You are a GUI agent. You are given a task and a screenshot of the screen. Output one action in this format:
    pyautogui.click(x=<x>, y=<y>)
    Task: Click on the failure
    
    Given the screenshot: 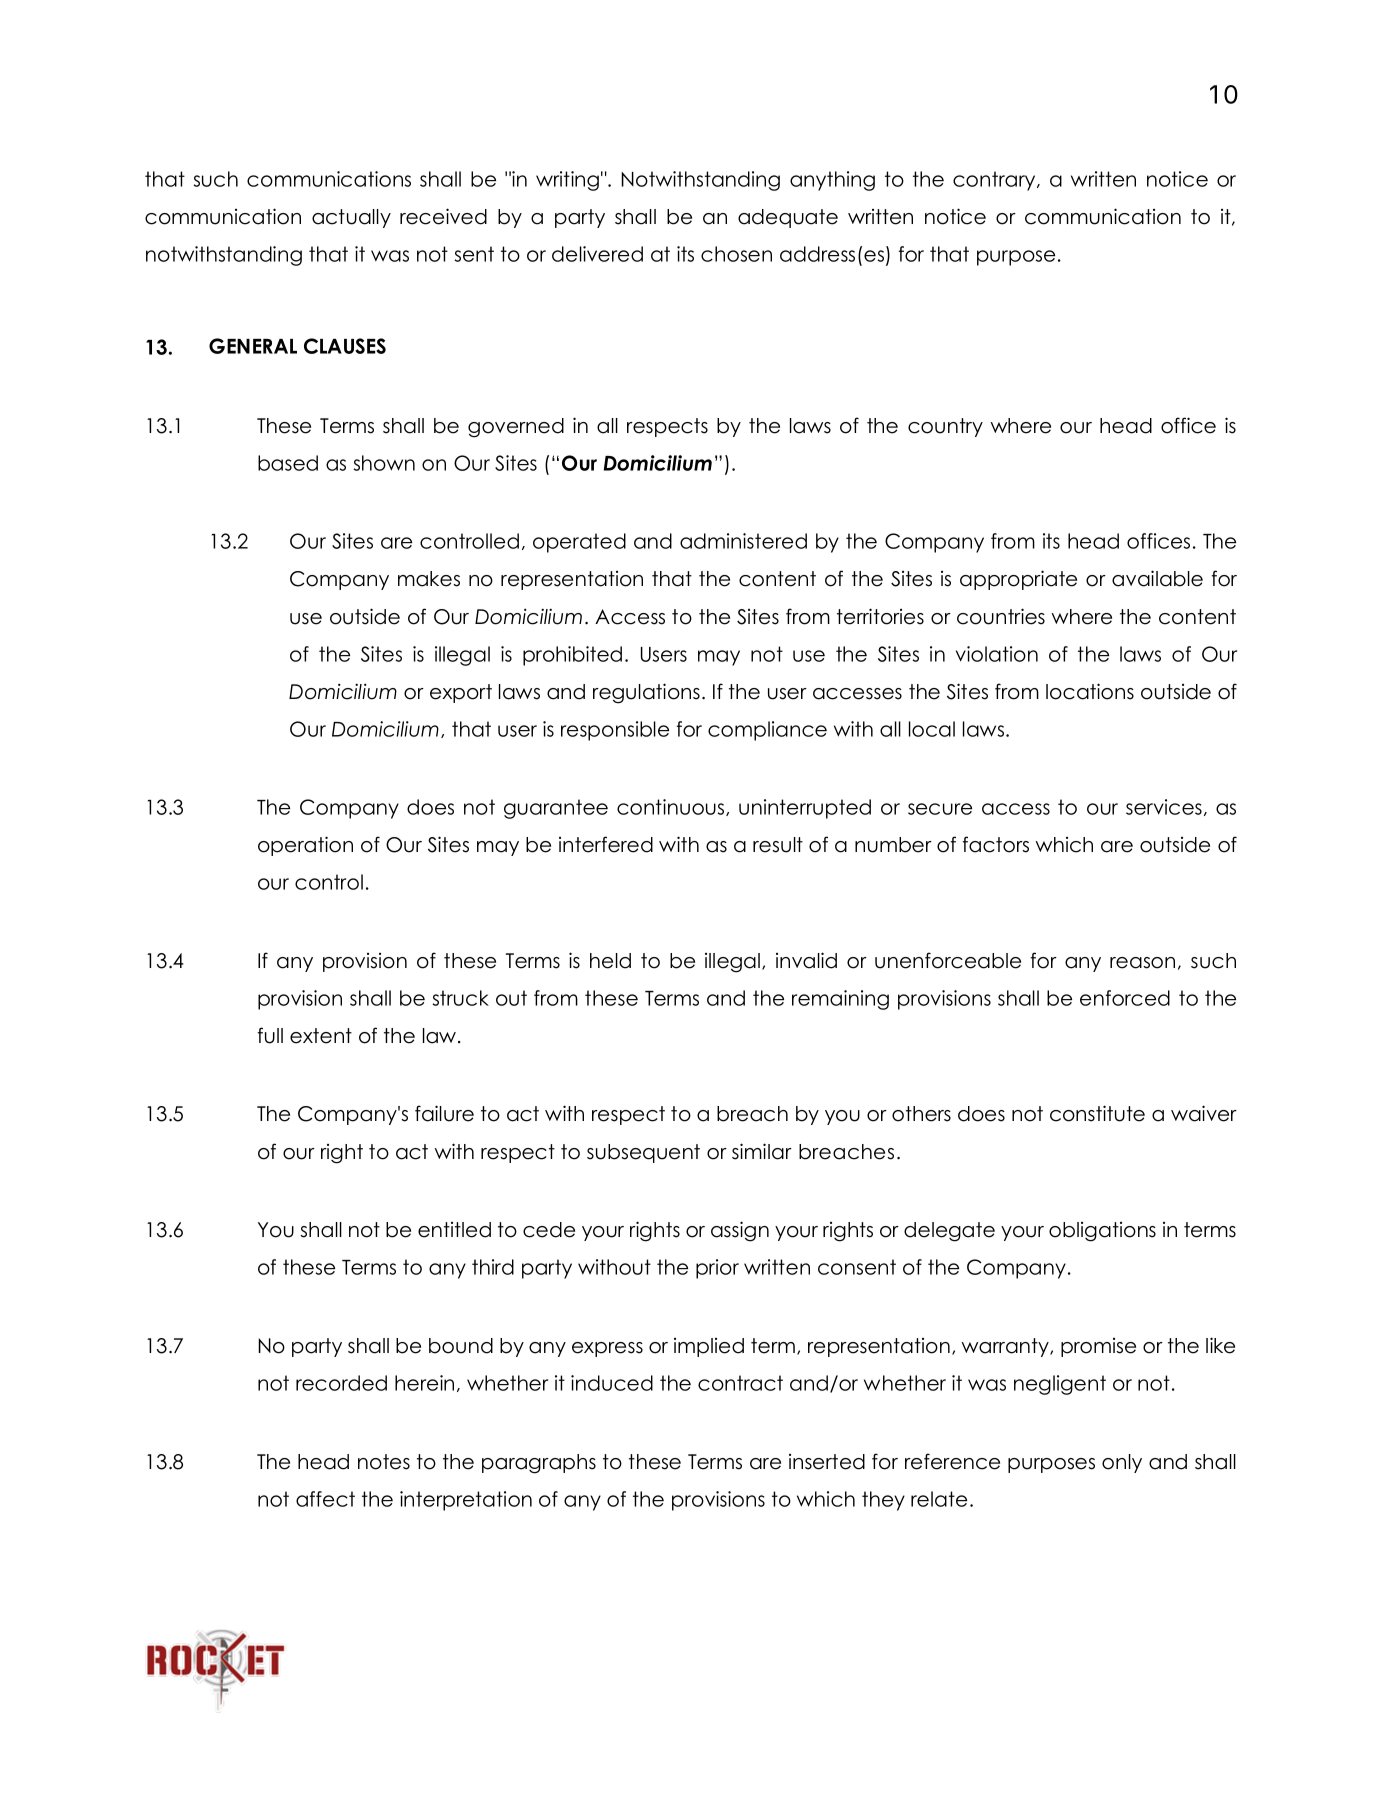 What is the action you would take?
    pyautogui.click(x=444, y=1113)
